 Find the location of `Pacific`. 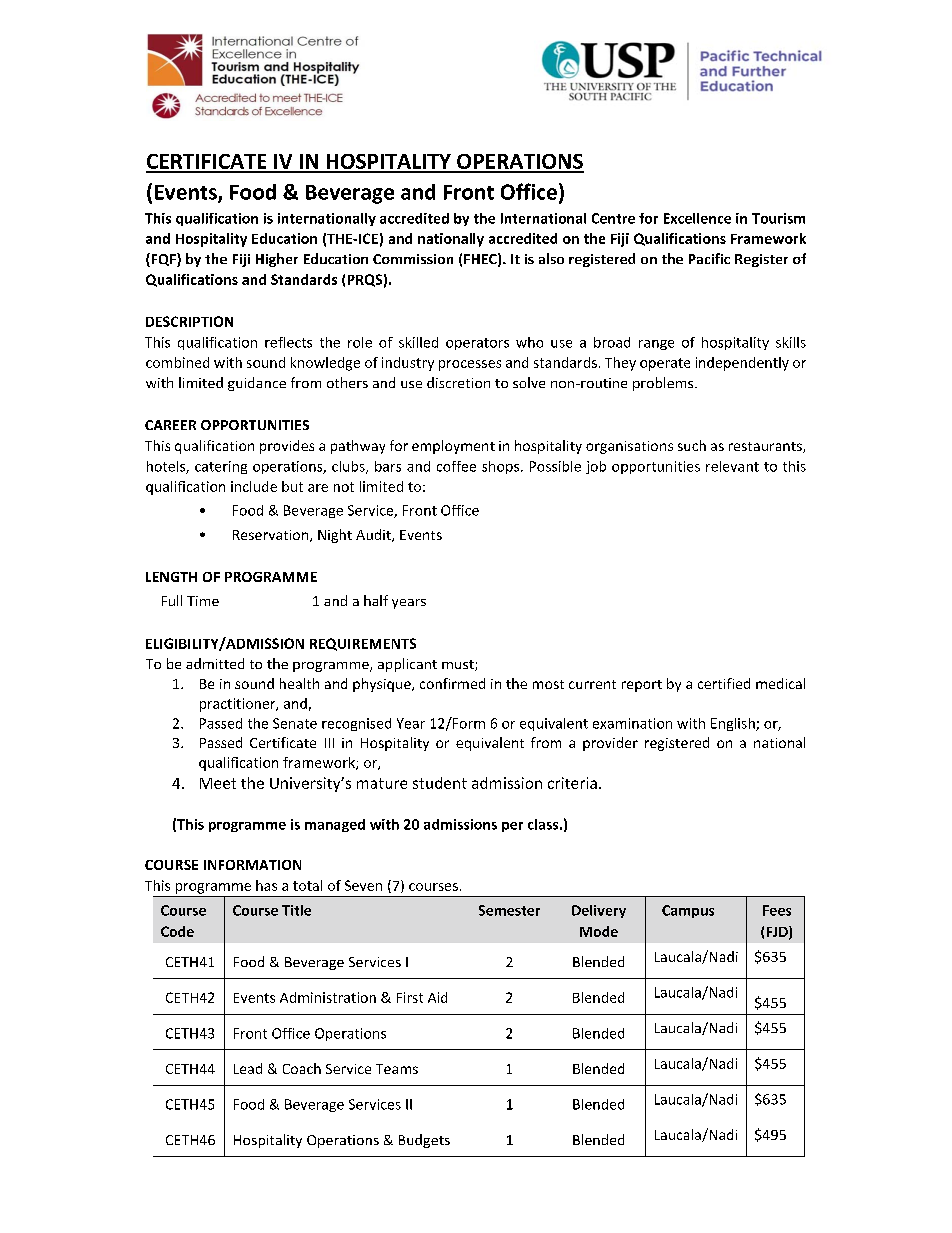

Pacific is located at coordinates (709, 258).
